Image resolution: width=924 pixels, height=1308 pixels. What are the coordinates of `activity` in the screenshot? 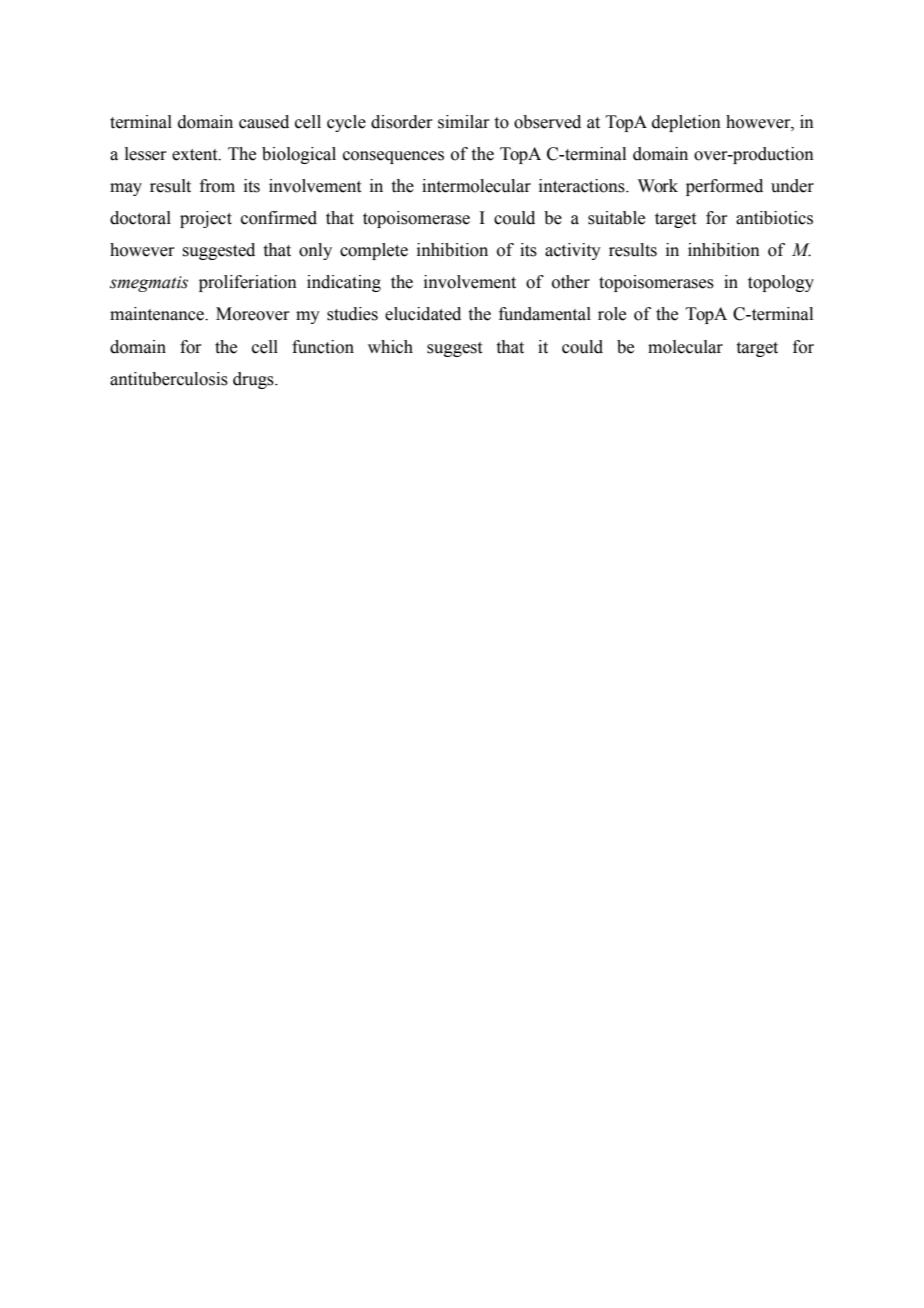 It's located at (573, 251).
